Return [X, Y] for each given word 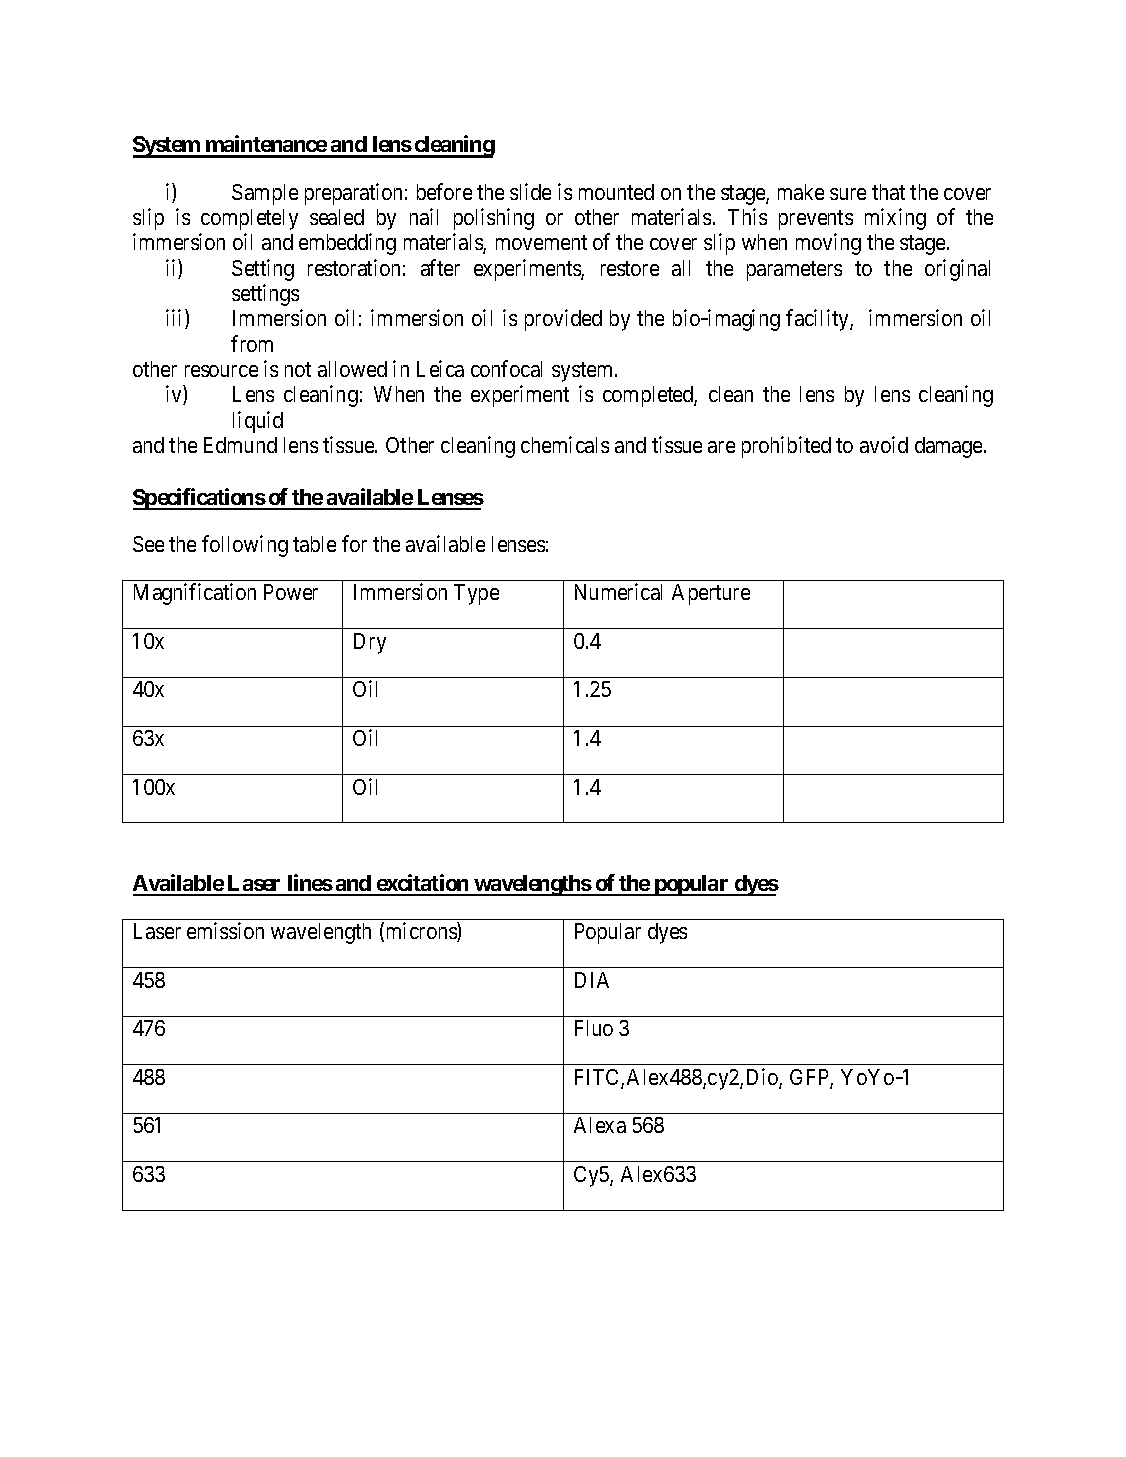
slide [530, 191]
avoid [884, 444]
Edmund [240, 445]
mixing [895, 219]
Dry [370, 643]
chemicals [565, 444]
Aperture [711, 594]
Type [476, 594]
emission [225, 930]
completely [249, 219]
